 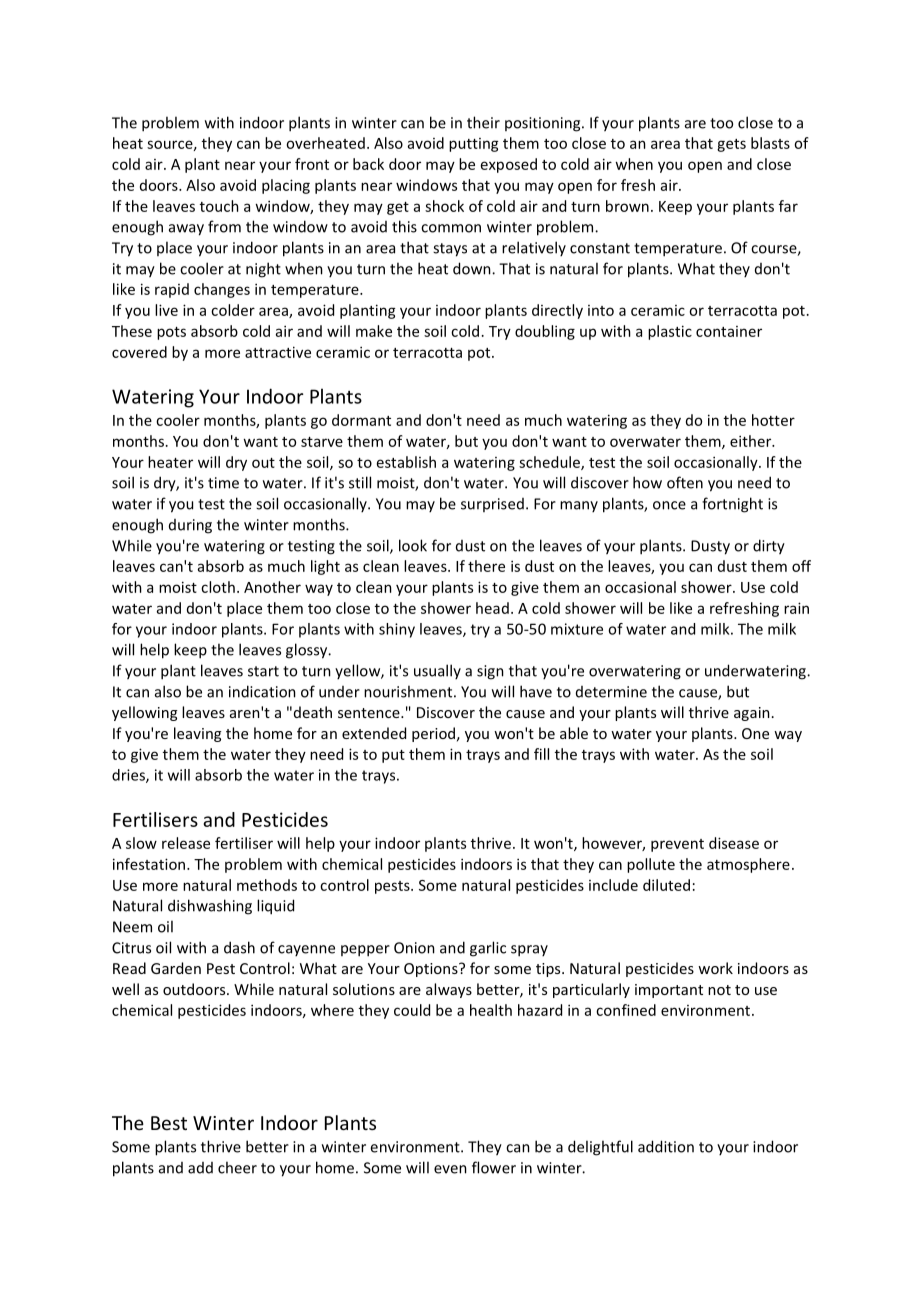 What do you see at coordinates (263, 671) in the screenshot?
I see `start` at bounding box center [263, 671].
